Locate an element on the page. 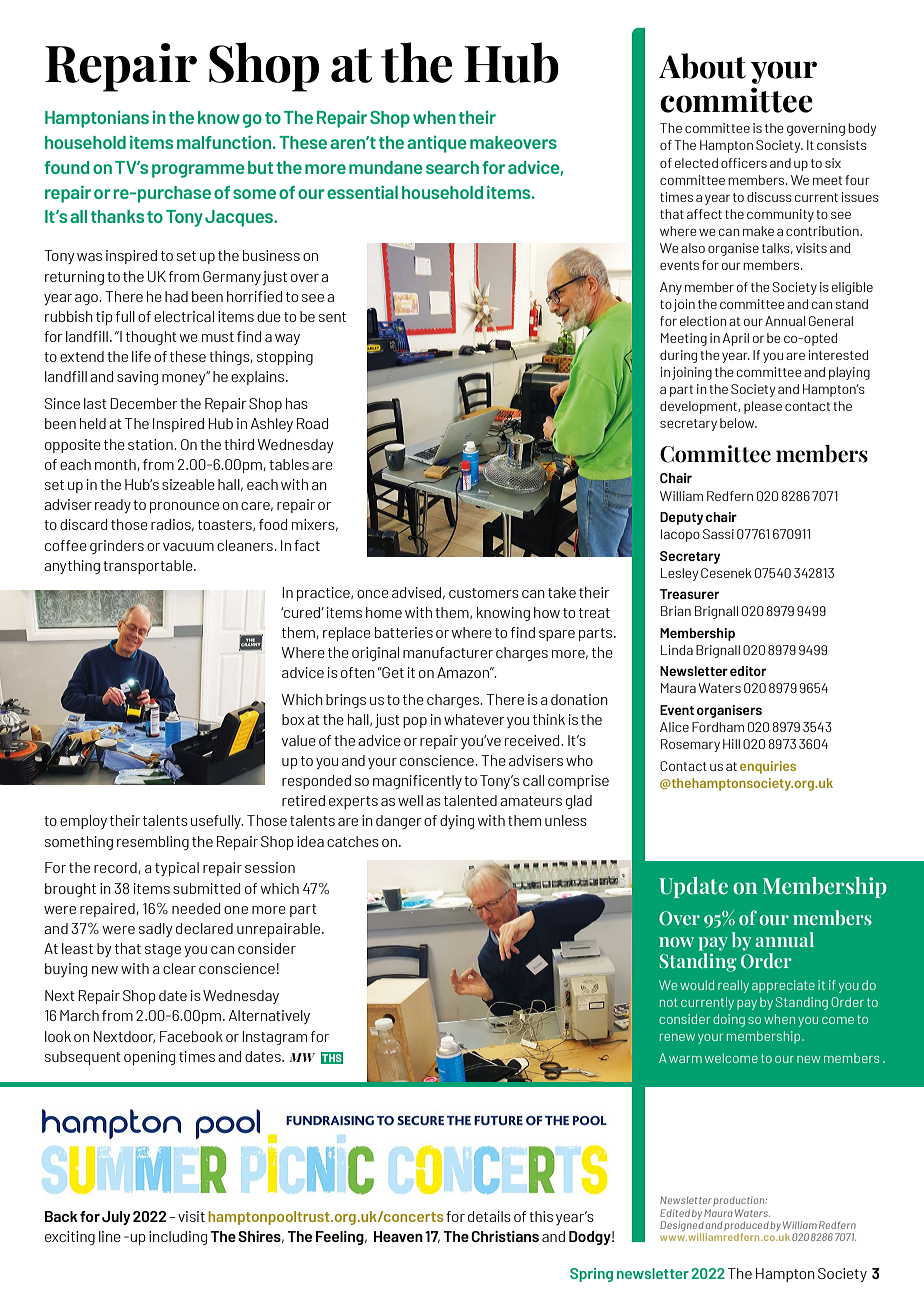 The image size is (924, 1308). About is located at coordinates (702, 66).
